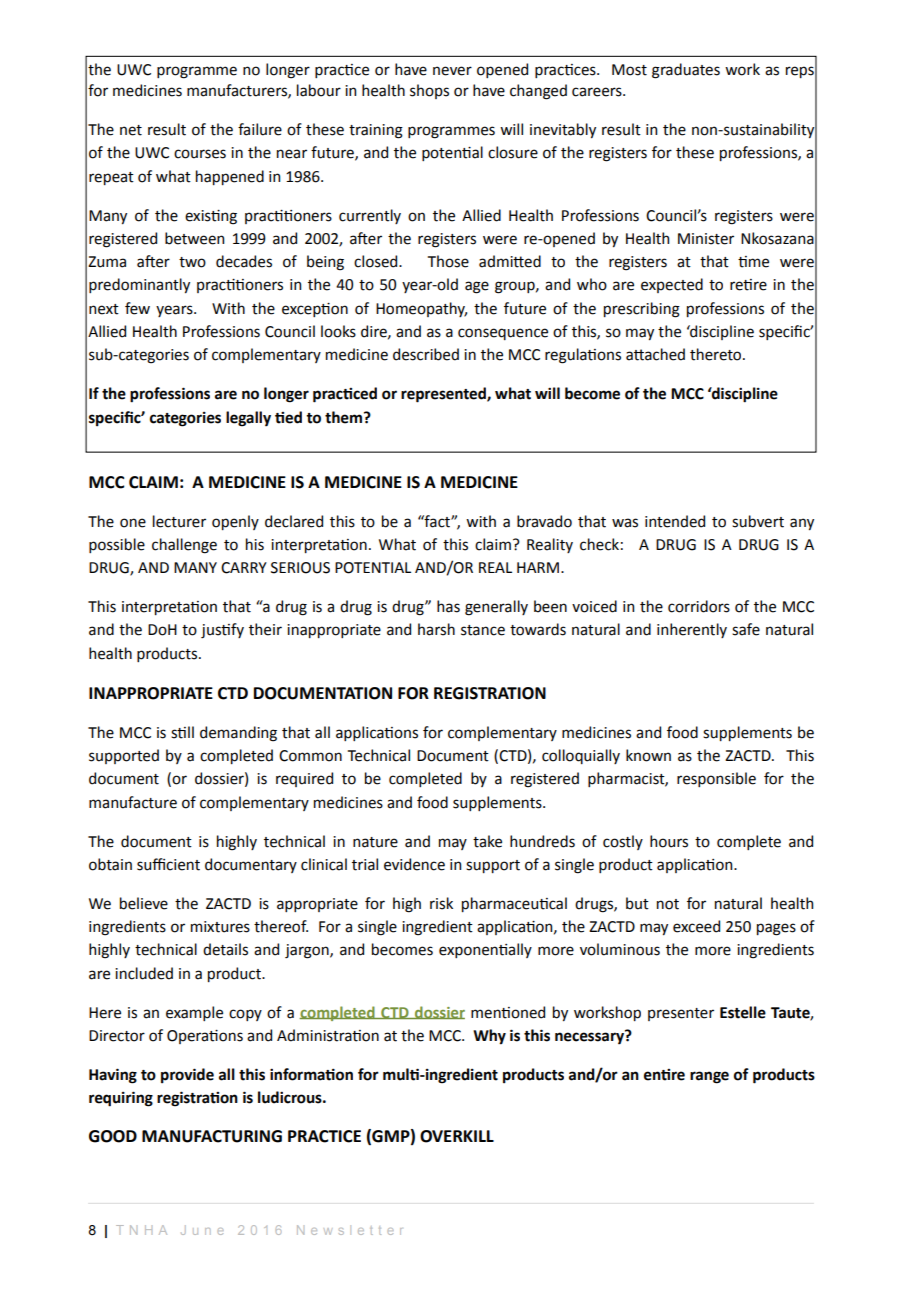 This document has height=1308, width=924. Describe the element at coordinates (131, 130) in the document. I see `net` at that location.
